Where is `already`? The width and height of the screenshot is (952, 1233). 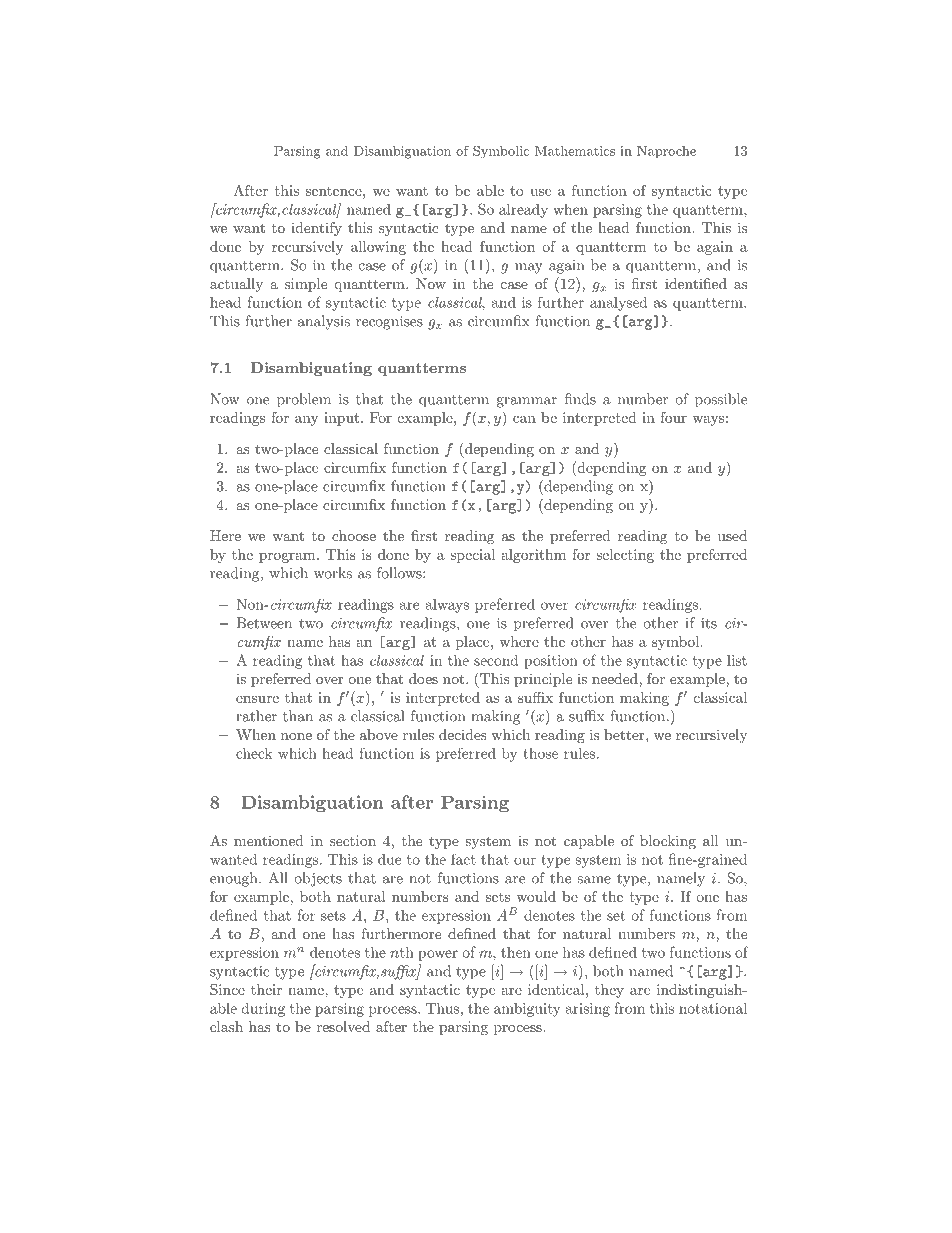 already is located at coordinates (523, 210).
